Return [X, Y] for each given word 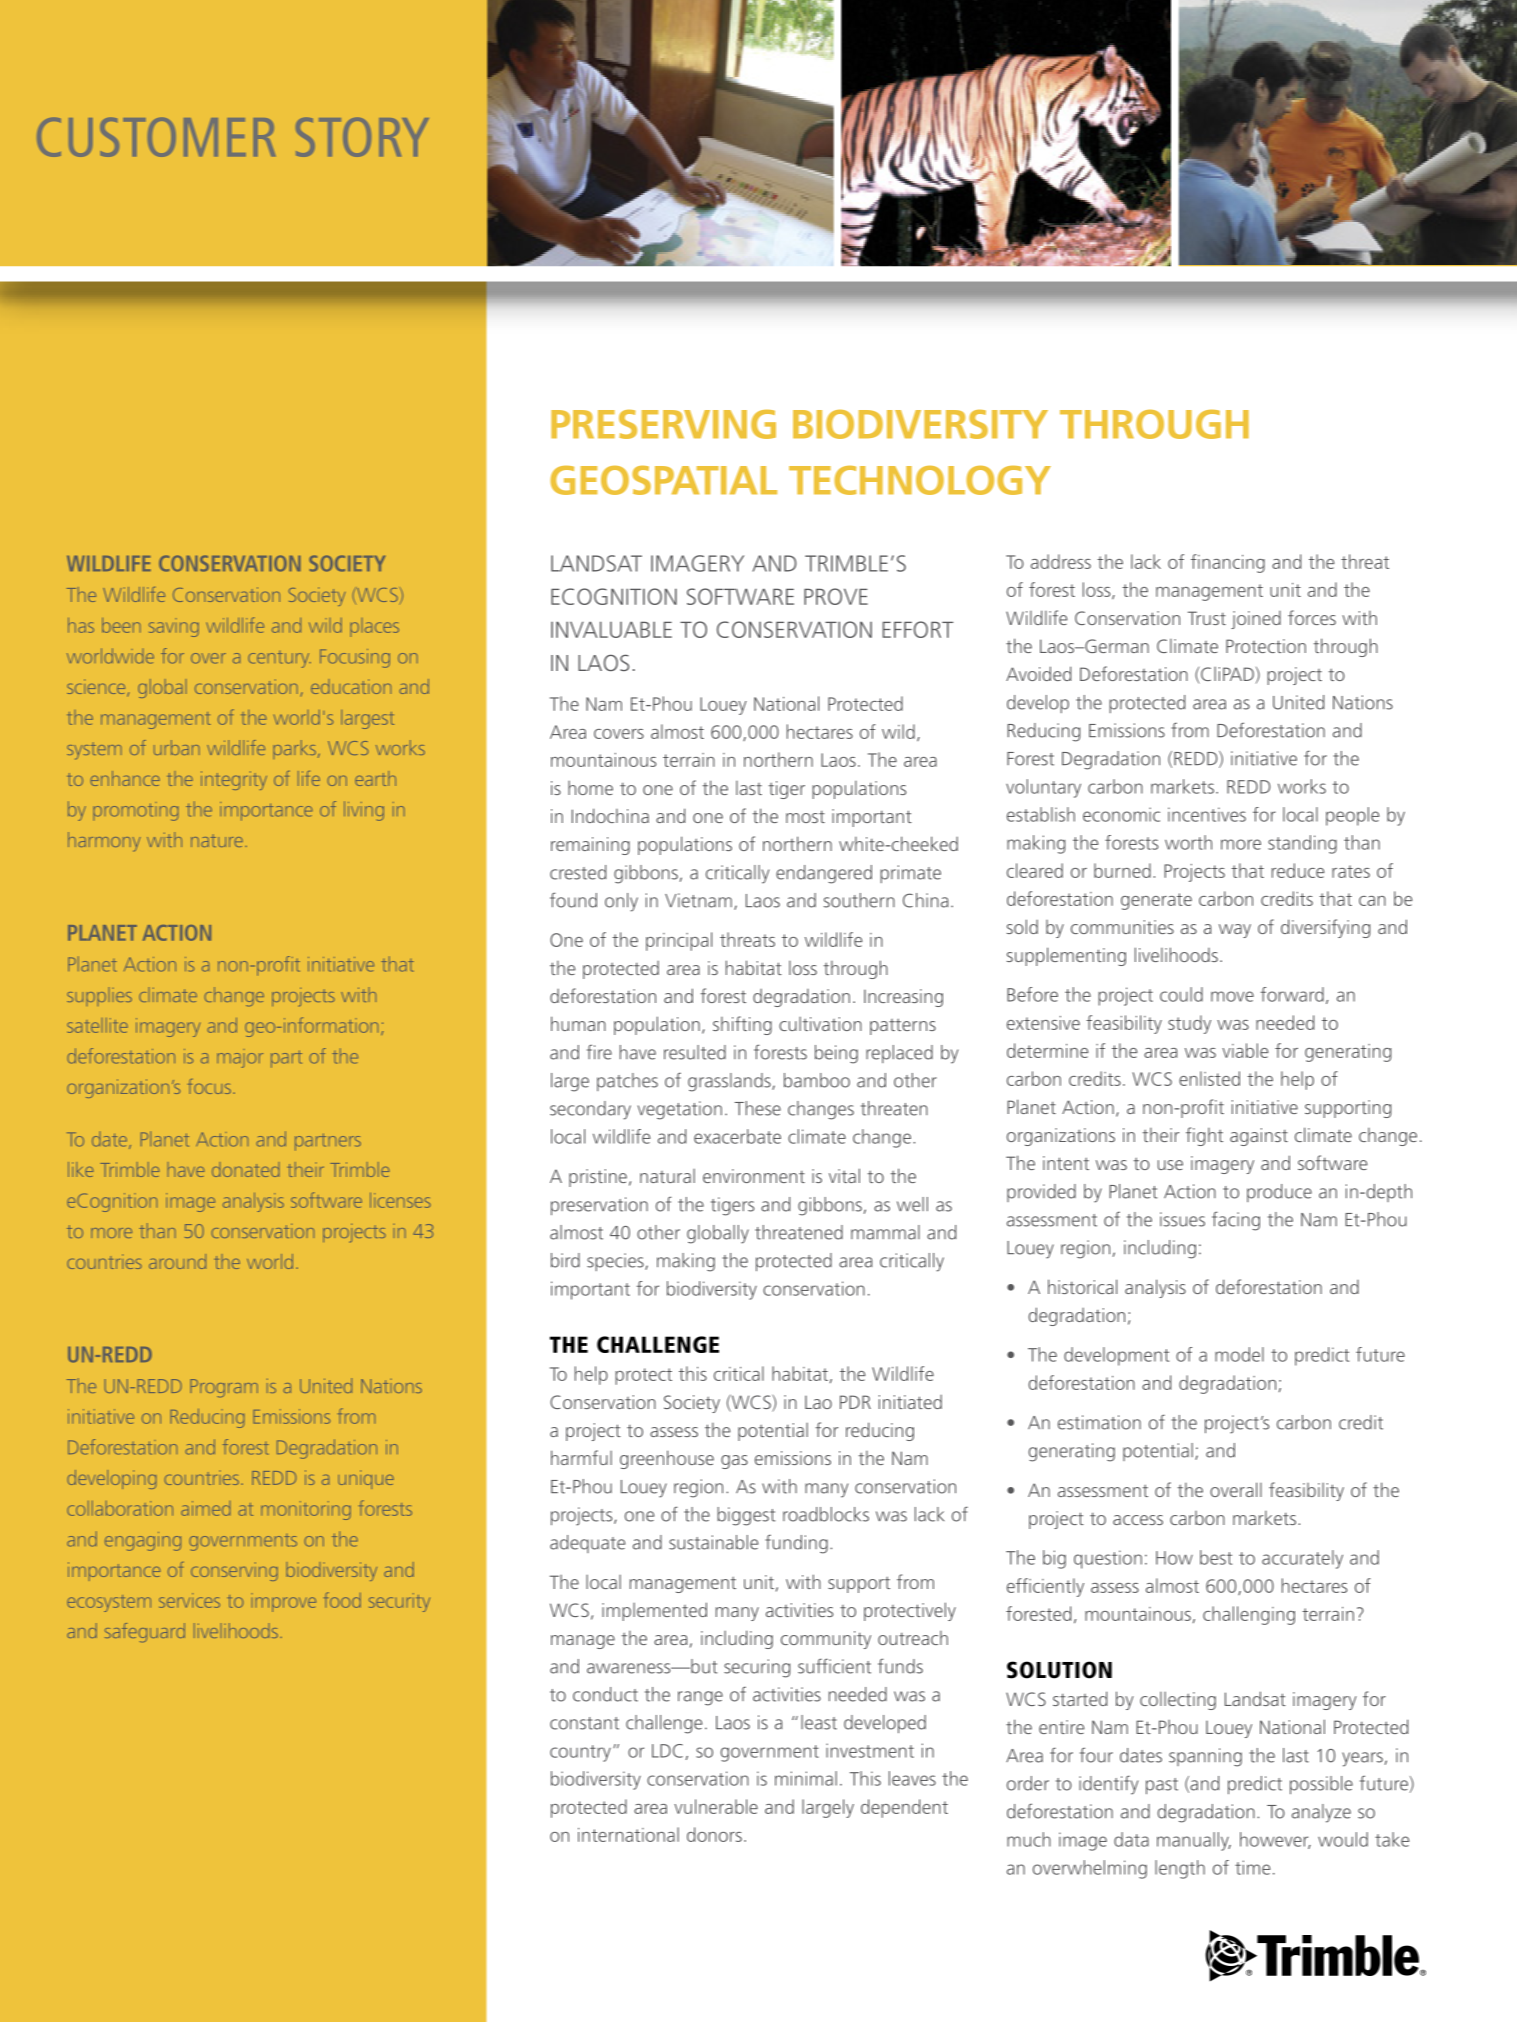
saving [174, 629]
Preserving [663, 424]
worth [1188, 842]
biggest [746, 1516]
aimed [205, 1508]
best [1216, 1557]
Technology [920, 480]
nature [217, 840]
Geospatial [663, 480]
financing [1228, 563]
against [1259, 1137]
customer [156, 137]
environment [754, 1176]
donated [245, 1169]
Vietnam [698, 900]
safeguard [145, 1632]
